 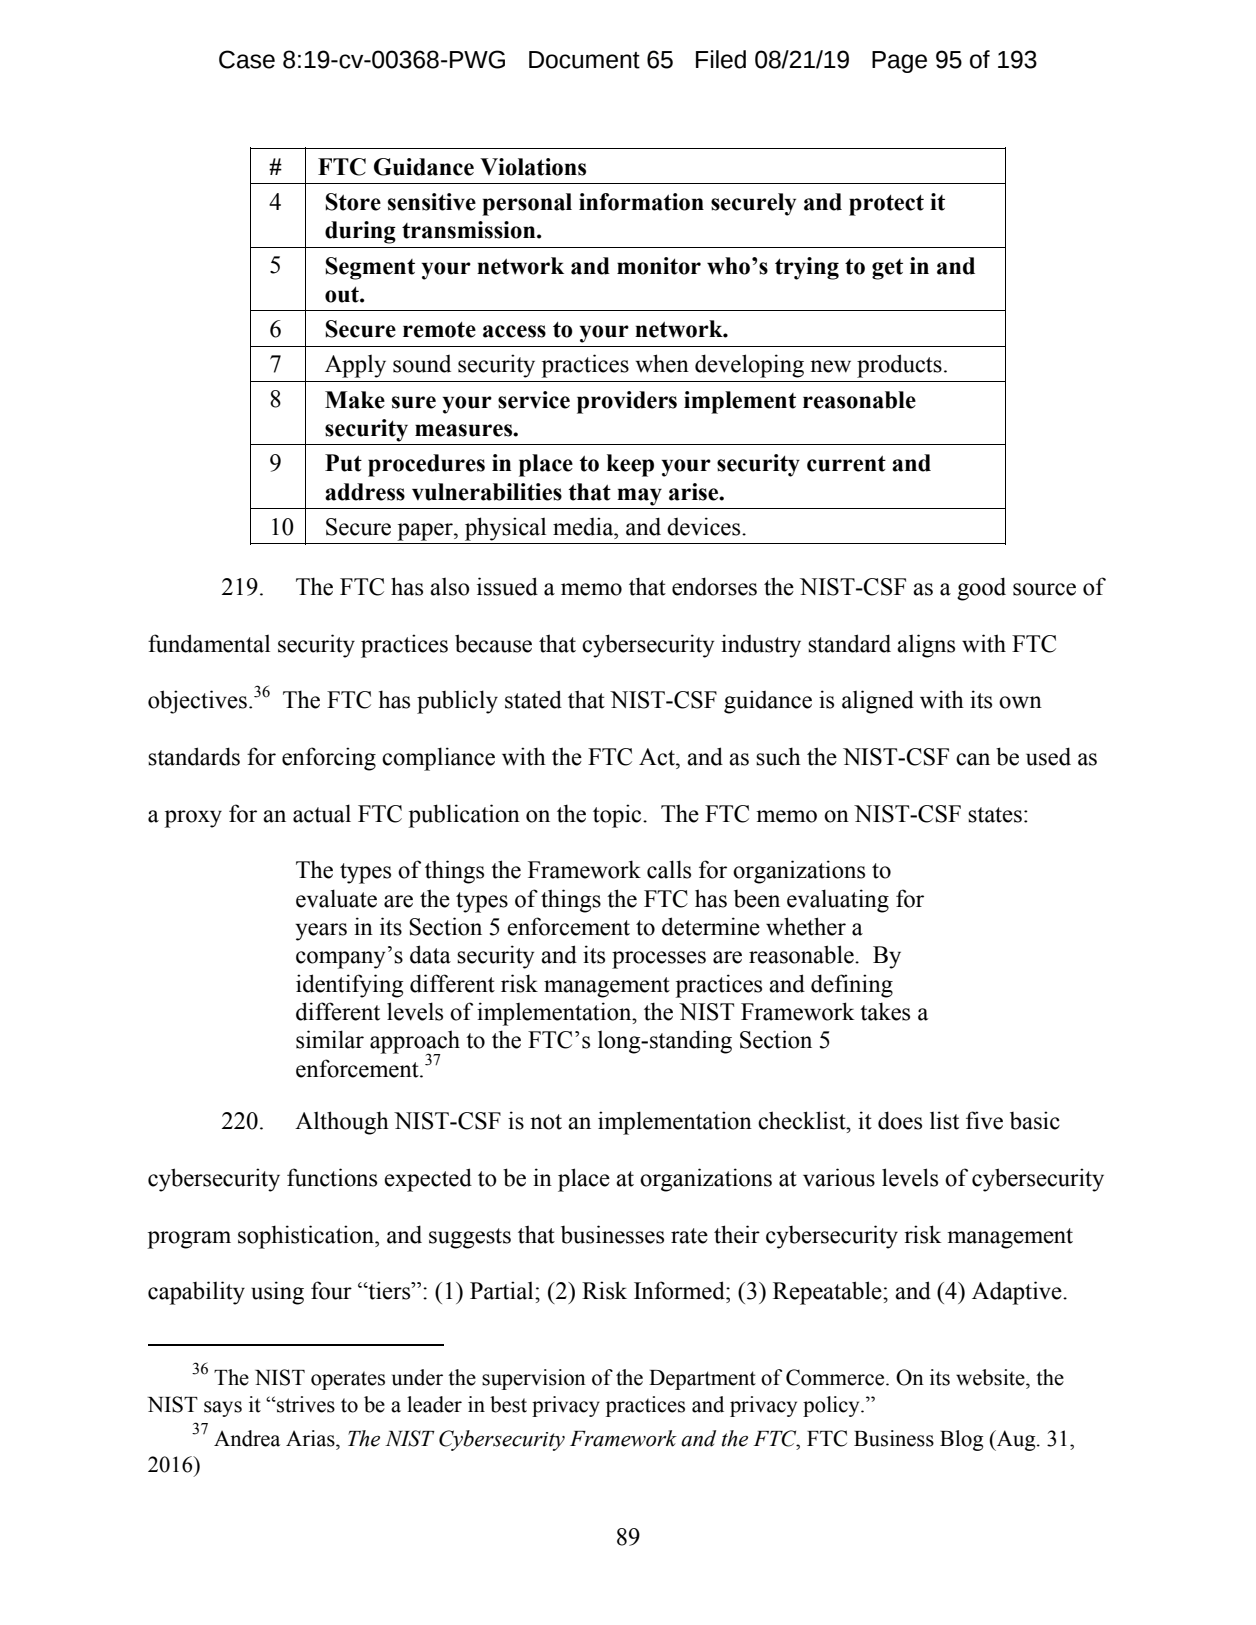 What do you see at coordinates (247, 59) in the document?
I see `Case` at bounding box center [247, 59].
